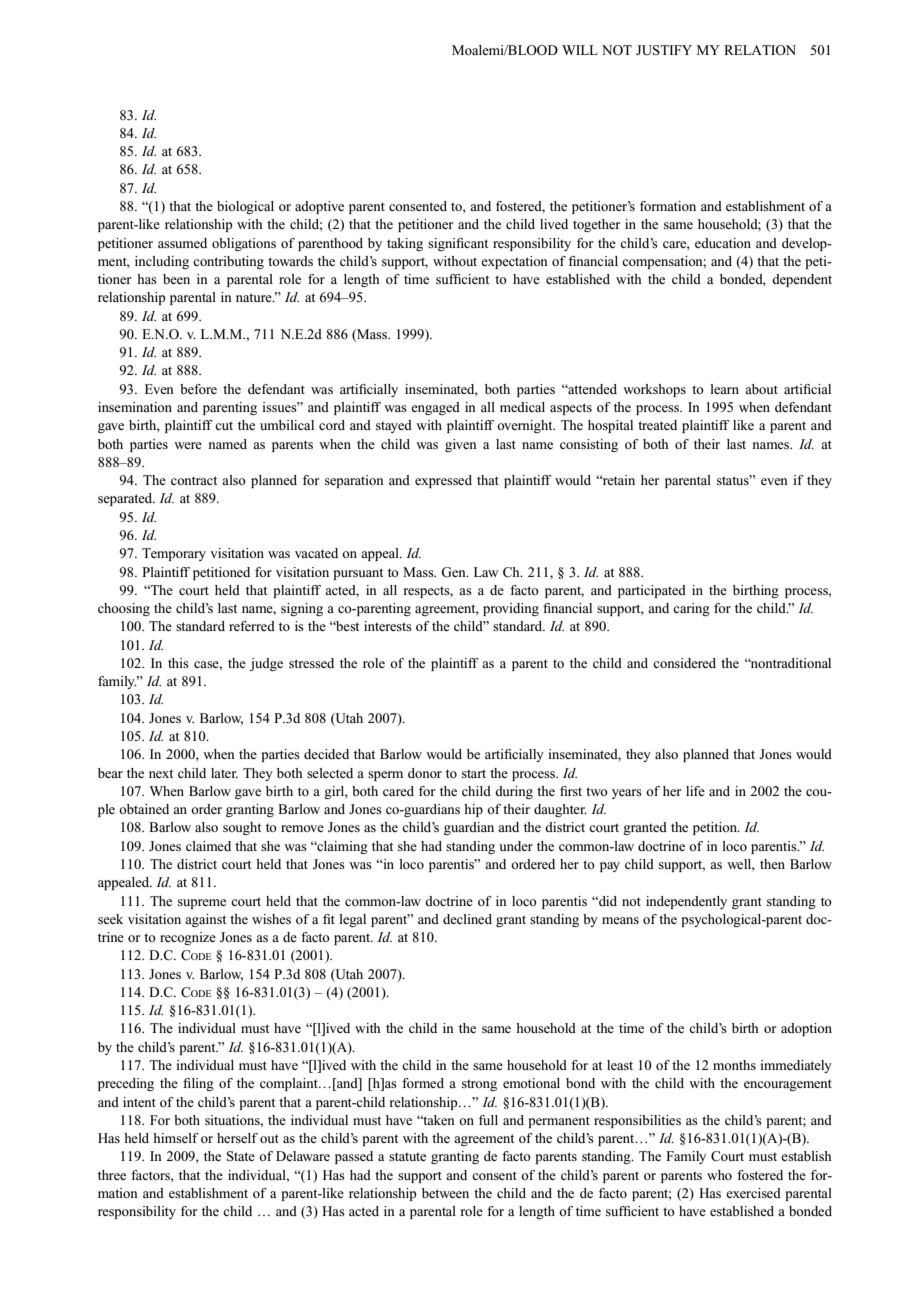 Image resolution: width=906 pixels, height=1316 pixels. What do you see at coordinates (664, 50) in the document?
I see `JUSTIFY` at bounding box center [664, 50].
